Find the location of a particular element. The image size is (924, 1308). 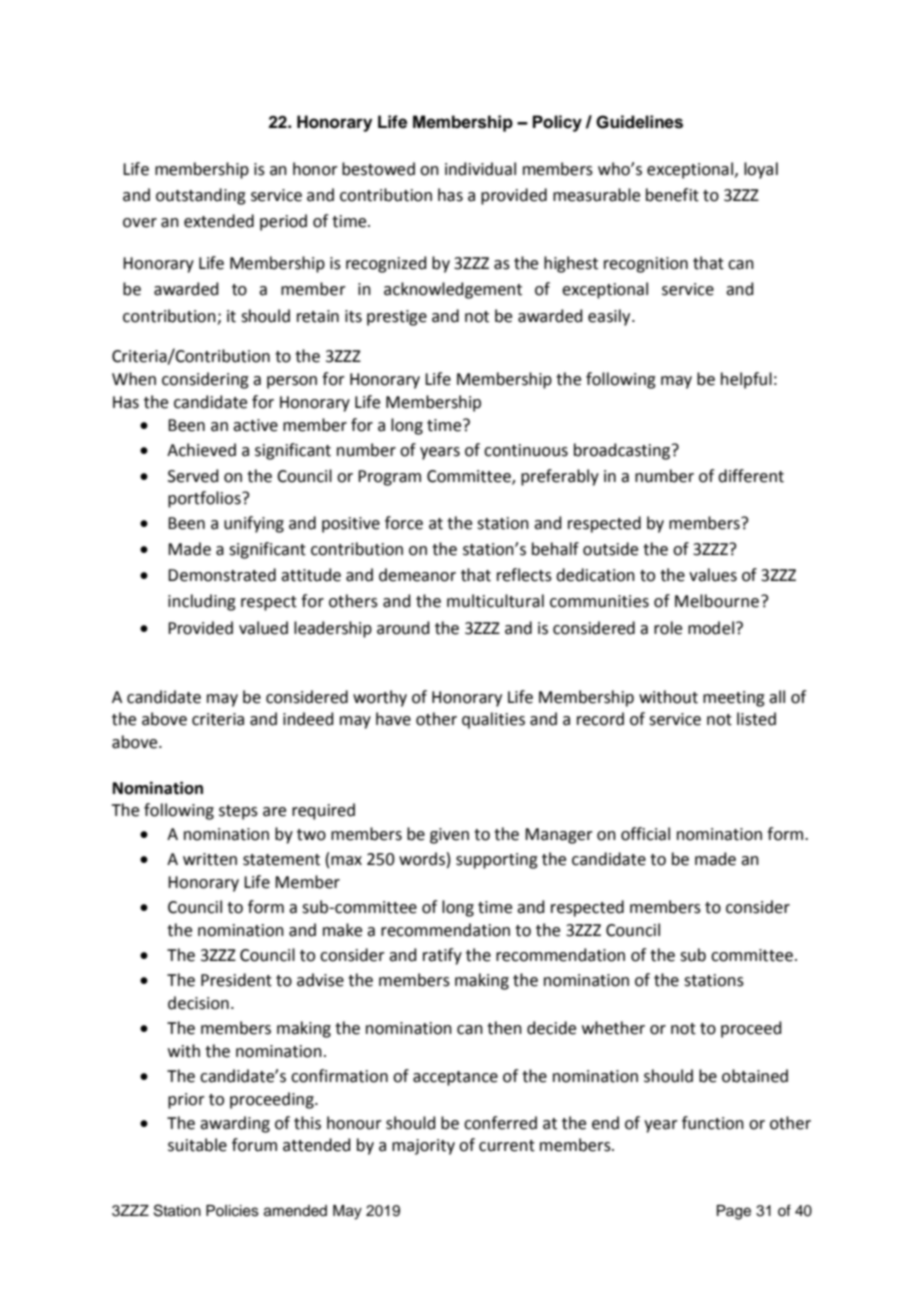

President is located at coordinates (236, 980).
